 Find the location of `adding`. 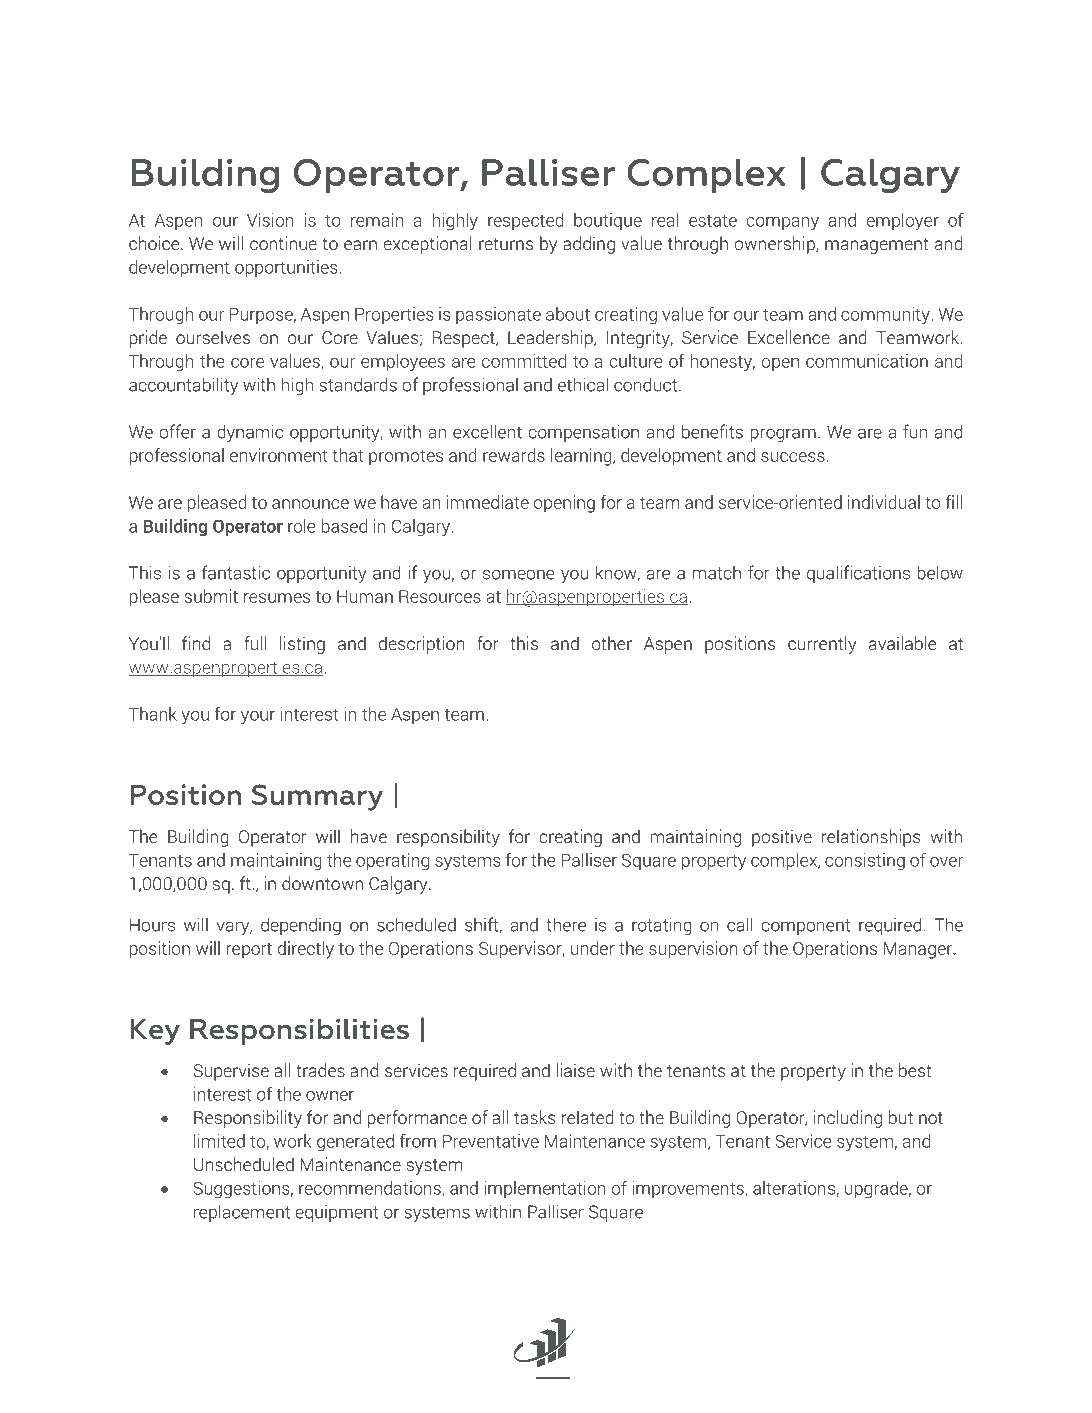

adding is located at coordinates (589, 245).
